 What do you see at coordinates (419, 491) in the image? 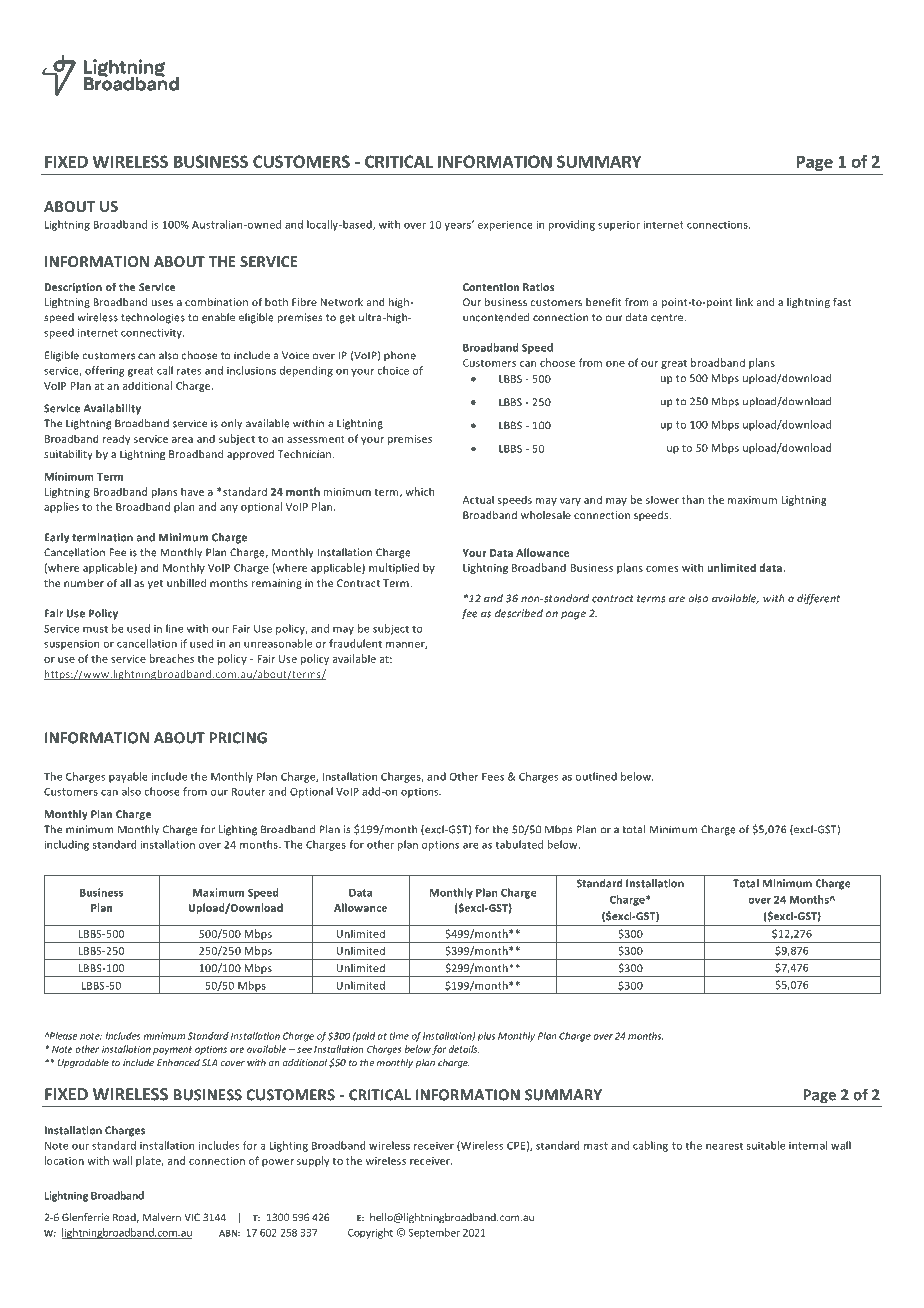
I see `which` at bounding box center [419, 491].
